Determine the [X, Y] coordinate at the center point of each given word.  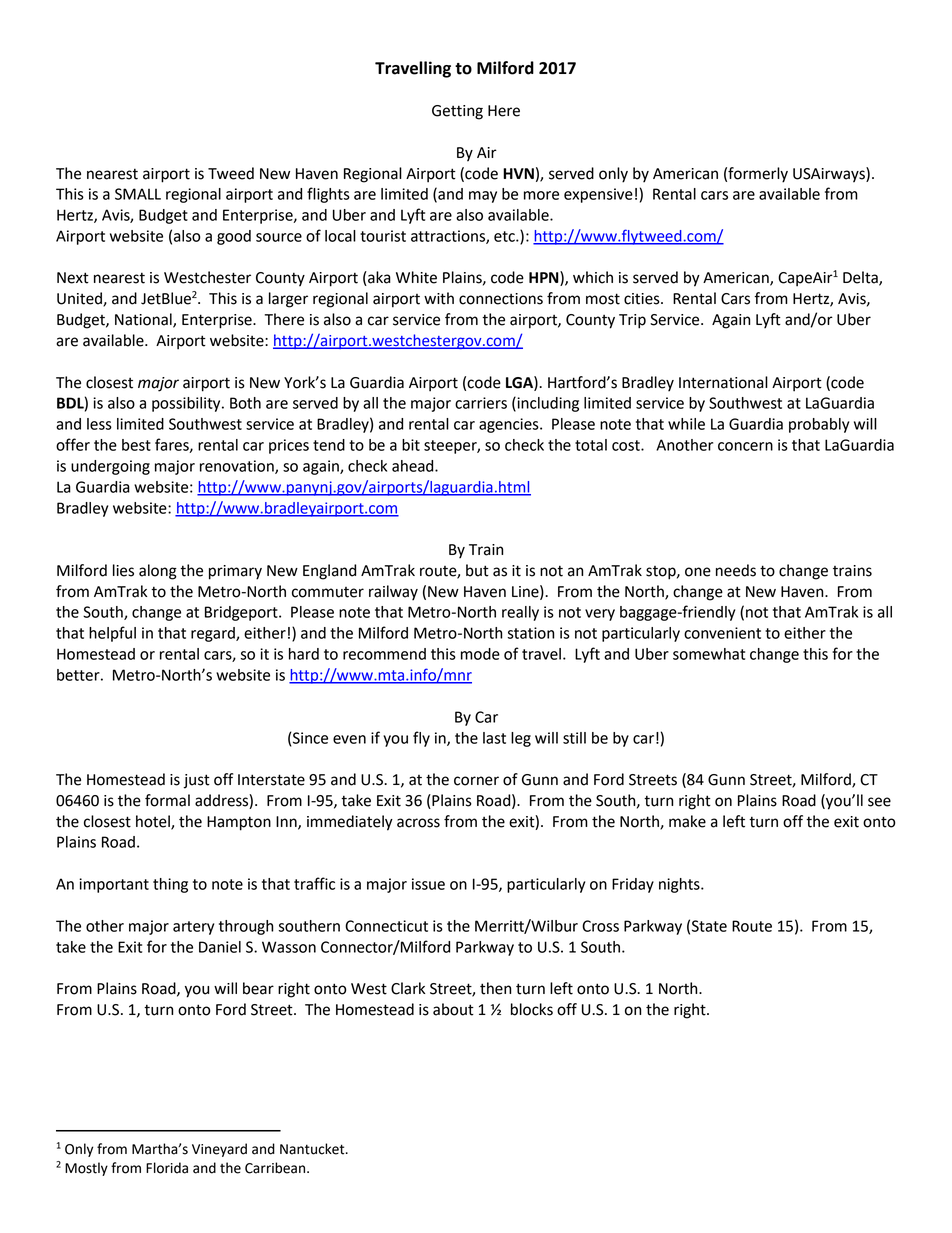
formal [167, 800]
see [879, 802]
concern [745, 446]
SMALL [138, 194]
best [136, 445]
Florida [167, 1168]
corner [476, 781]
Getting [457, 112]
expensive [598, 195]
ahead [414, 466]
